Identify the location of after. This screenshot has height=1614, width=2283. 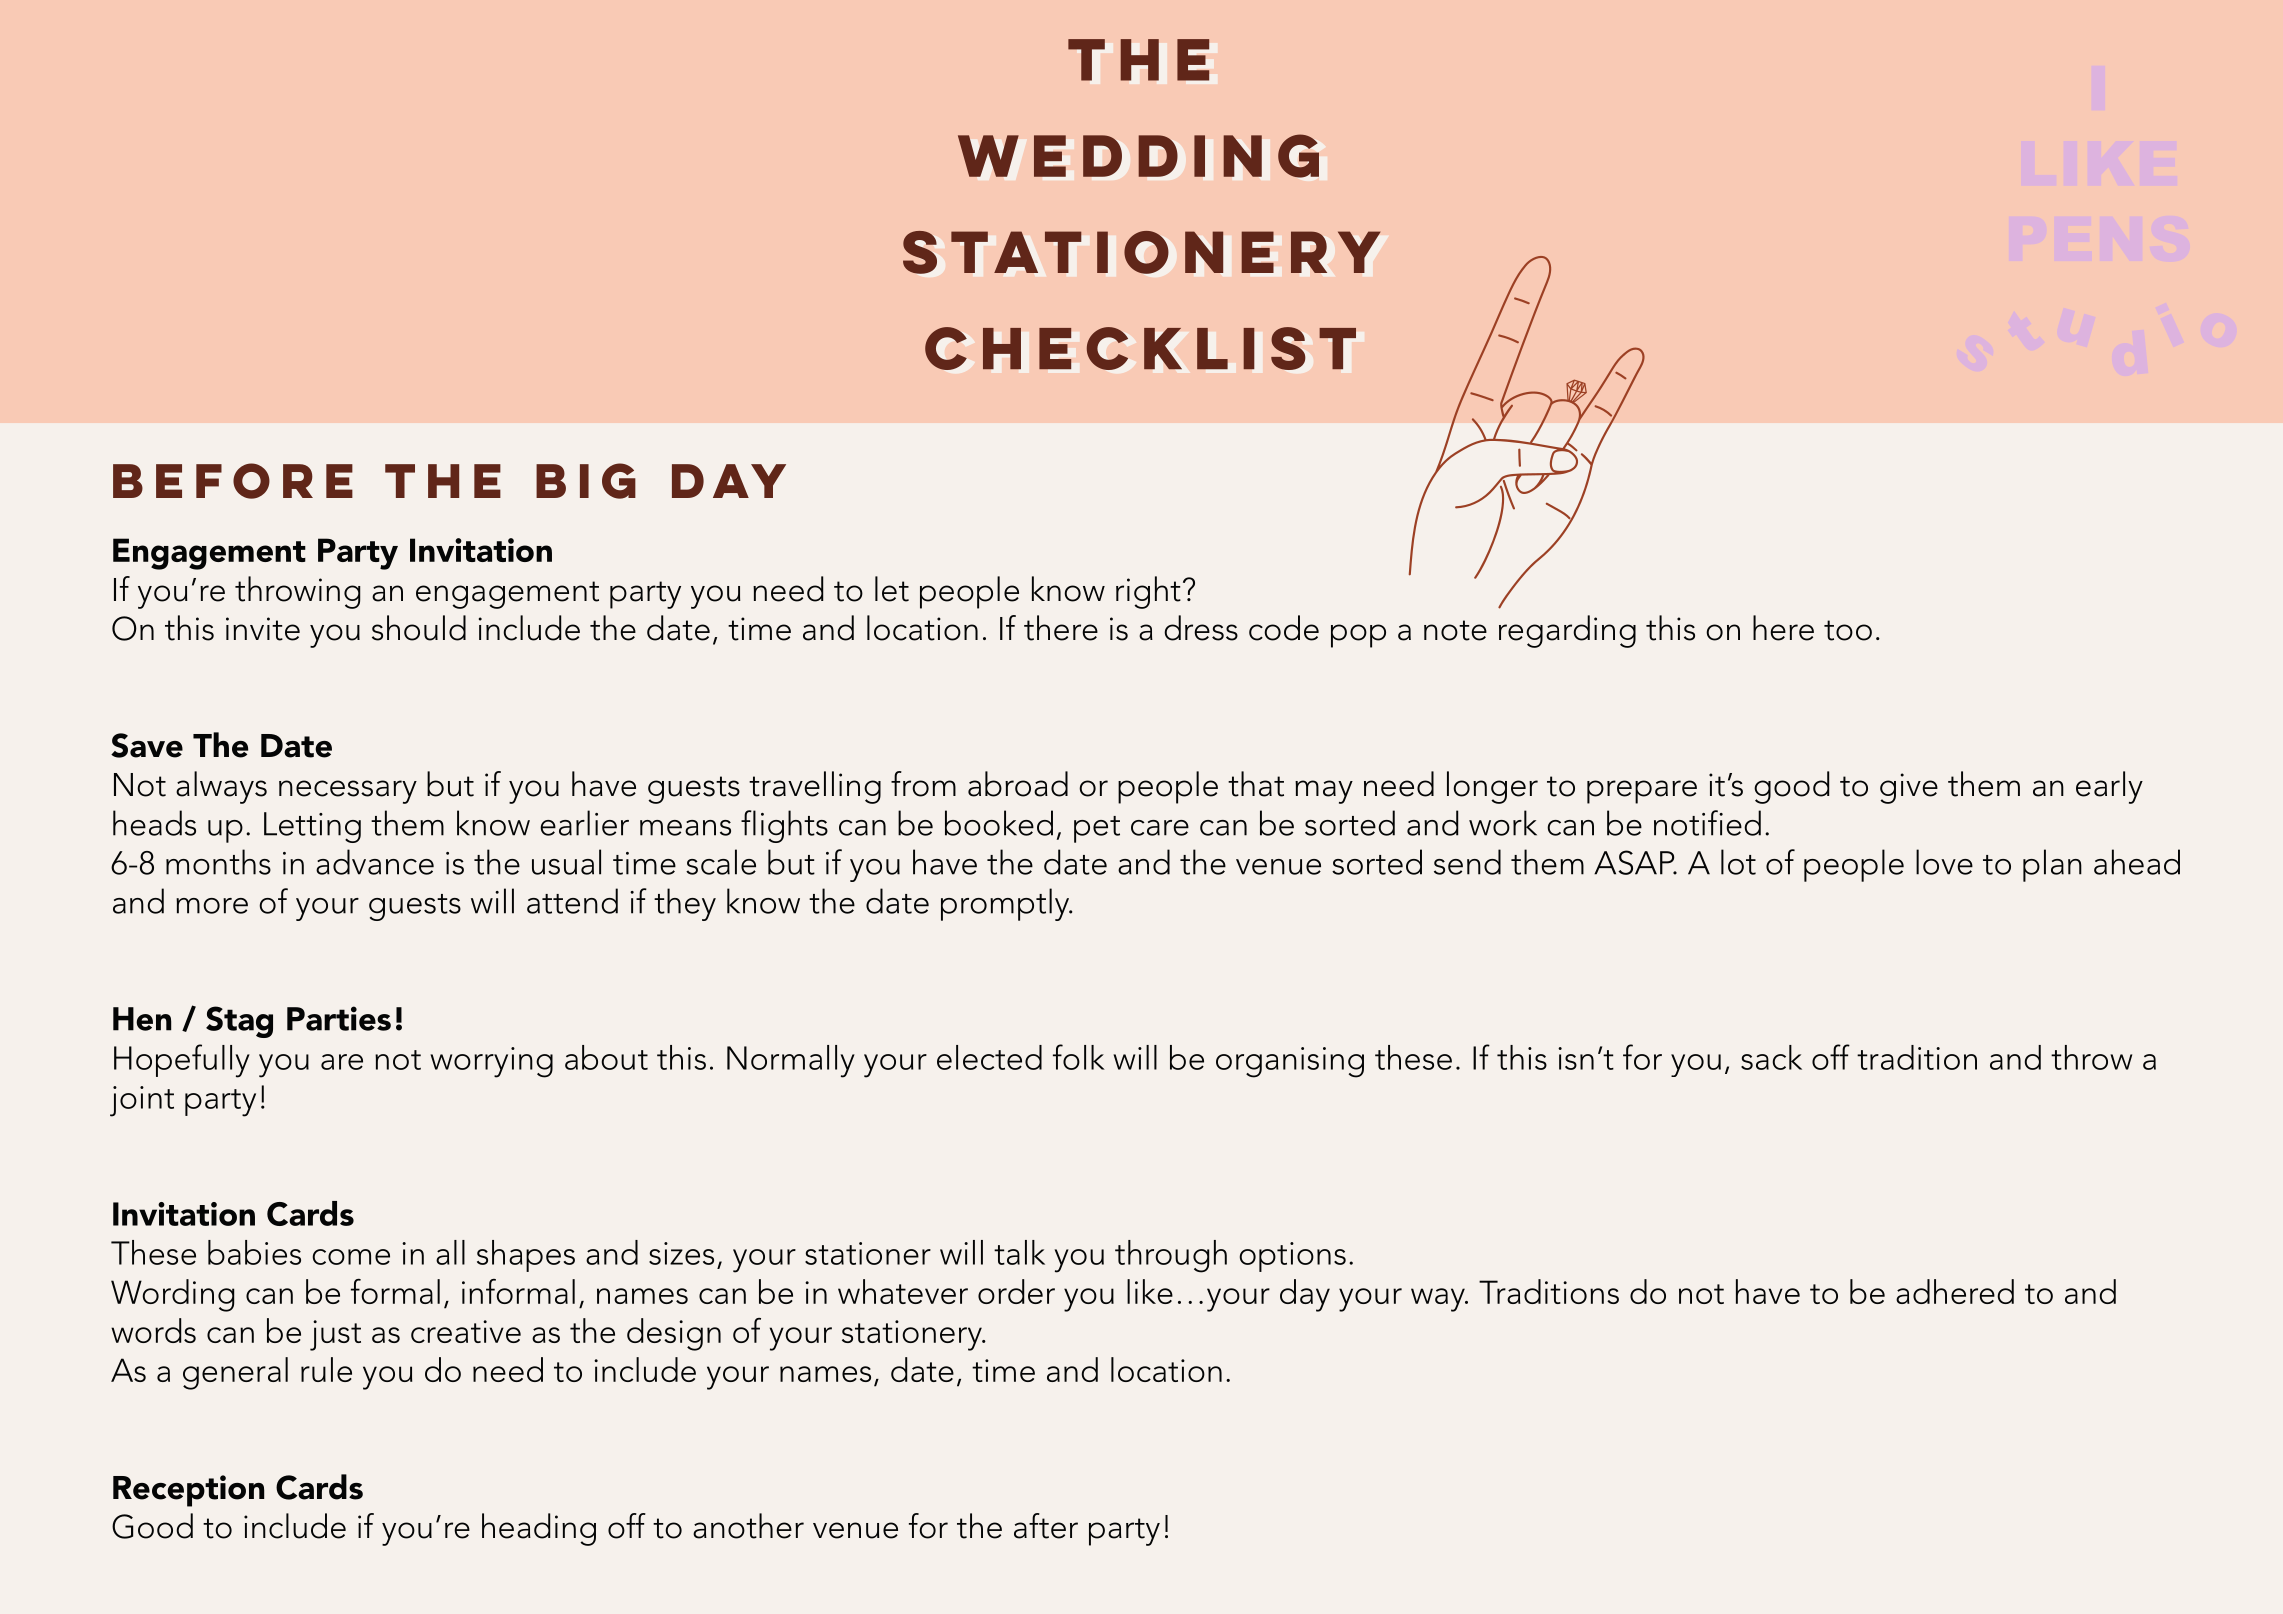
(1046, 1526).
